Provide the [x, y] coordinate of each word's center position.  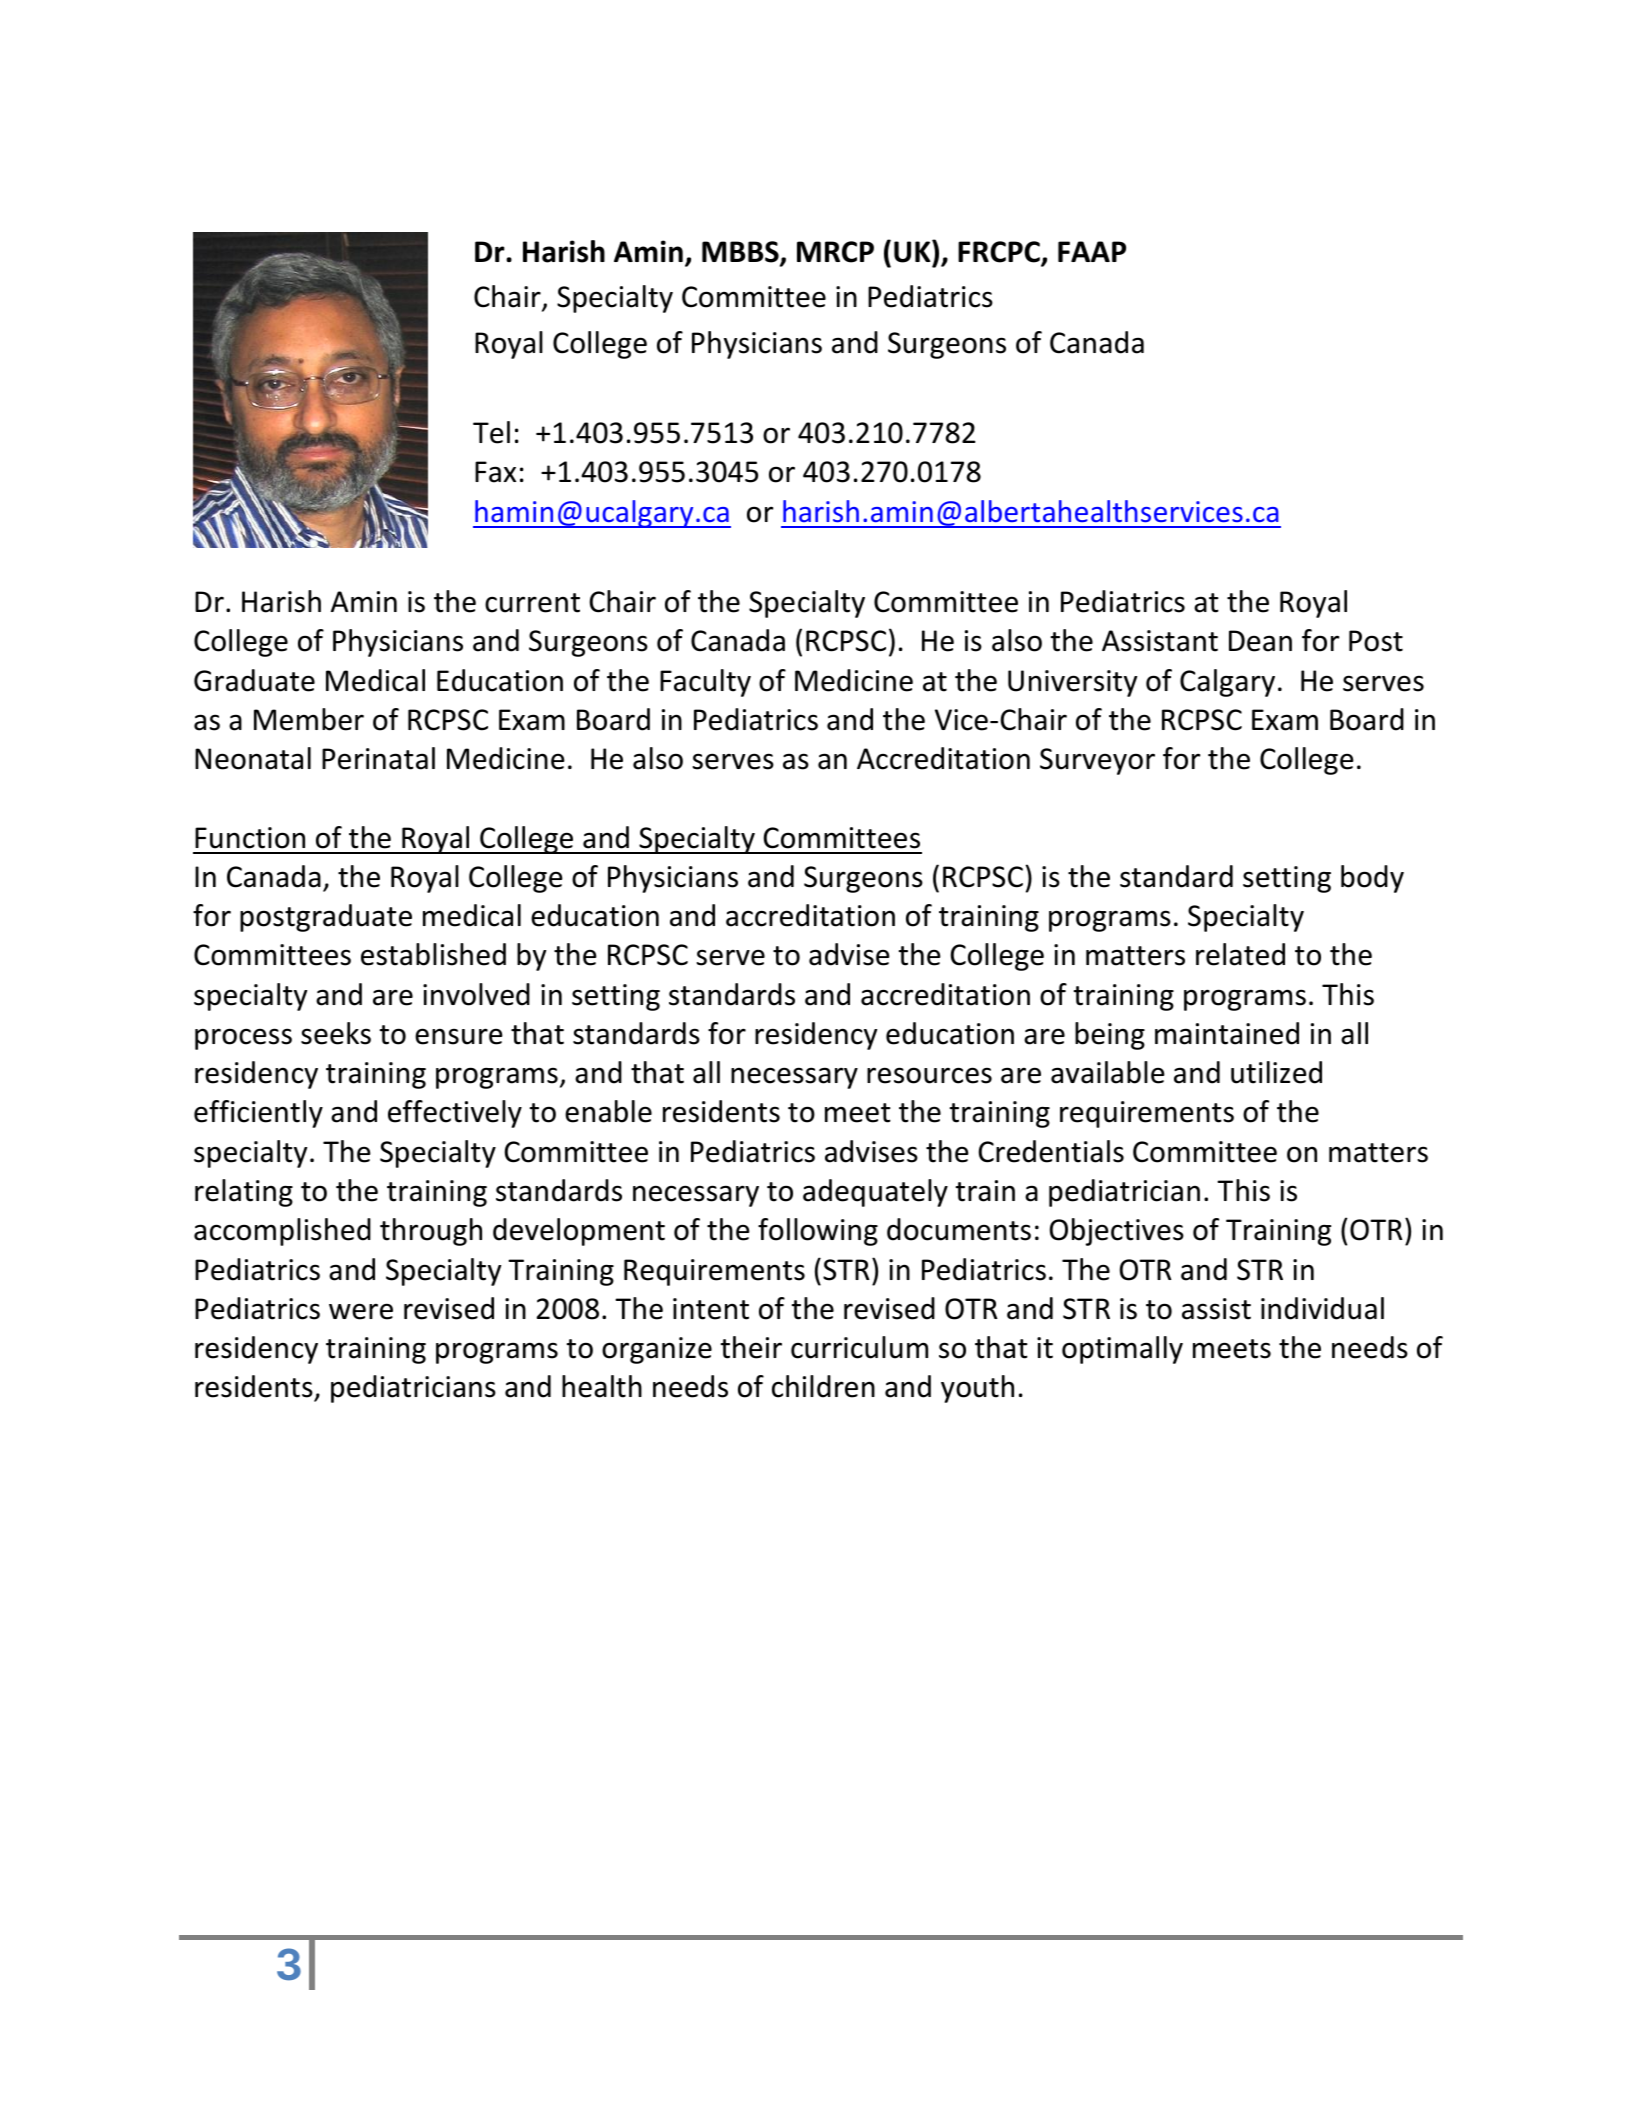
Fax [495, 472]
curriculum [859, 1347]
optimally [1122, 1350]
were [361, 1311]
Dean [1260, 641]
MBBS [741, 253]
